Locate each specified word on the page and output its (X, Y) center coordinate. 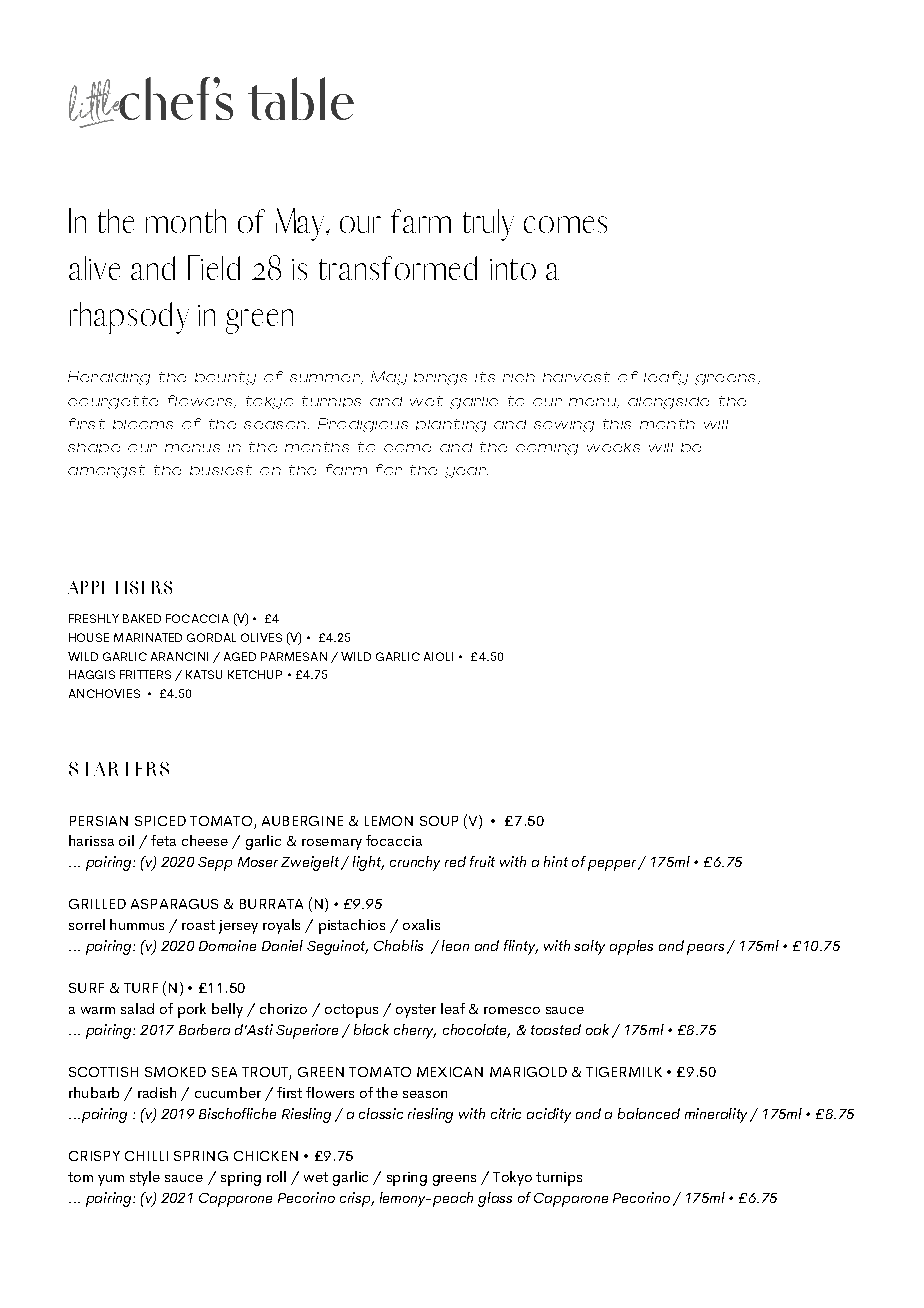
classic (381, 1113)
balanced (649, 1113)
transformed (398, 268)
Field (214, 267)
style (145, 1178)
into (513, 269)
